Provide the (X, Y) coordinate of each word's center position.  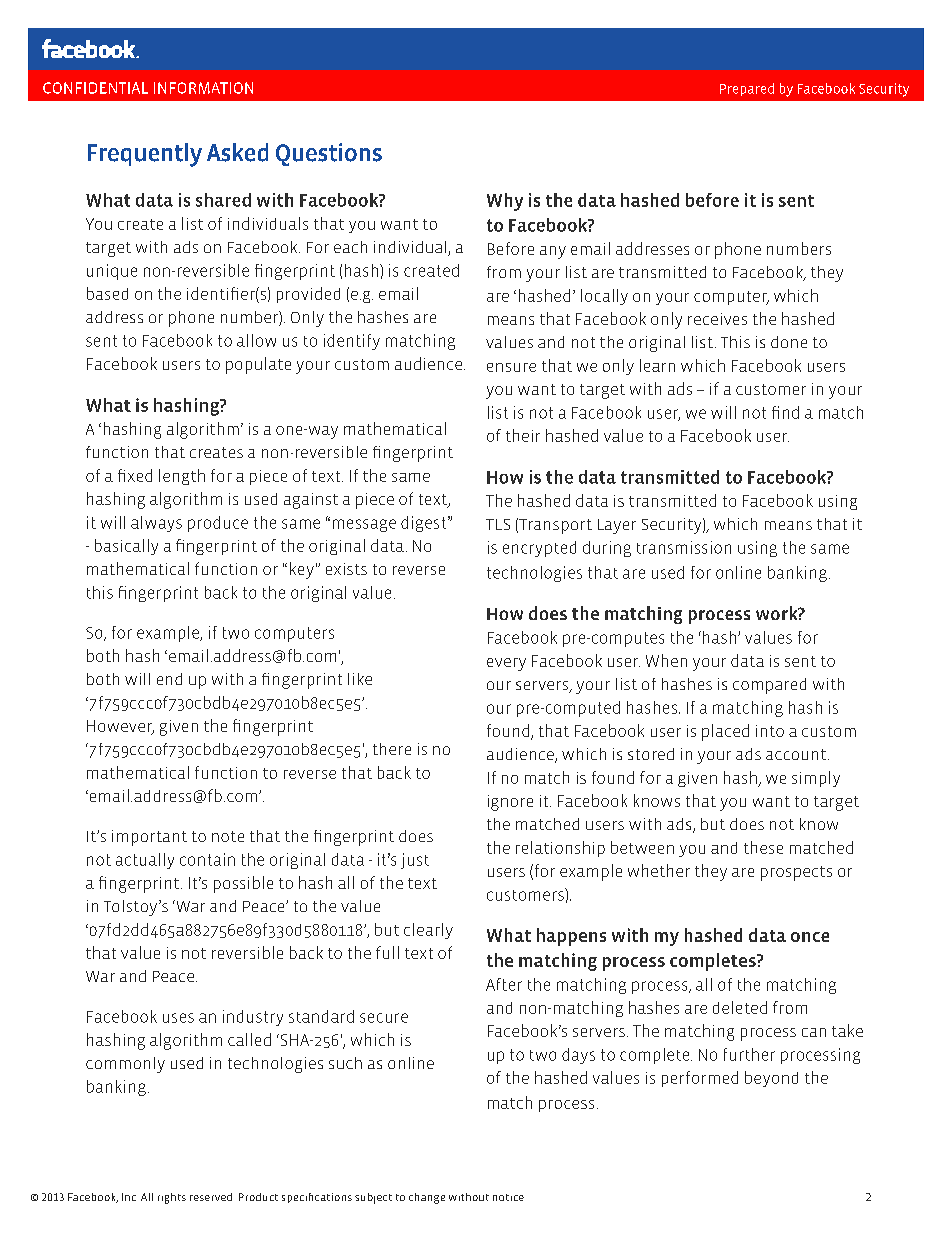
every (506, 664)
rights (172, 1198)
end (169, 679)
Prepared (747, 89)
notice (508, 1197)
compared (769, 686)
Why (505, 202)
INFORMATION (203, 88)
